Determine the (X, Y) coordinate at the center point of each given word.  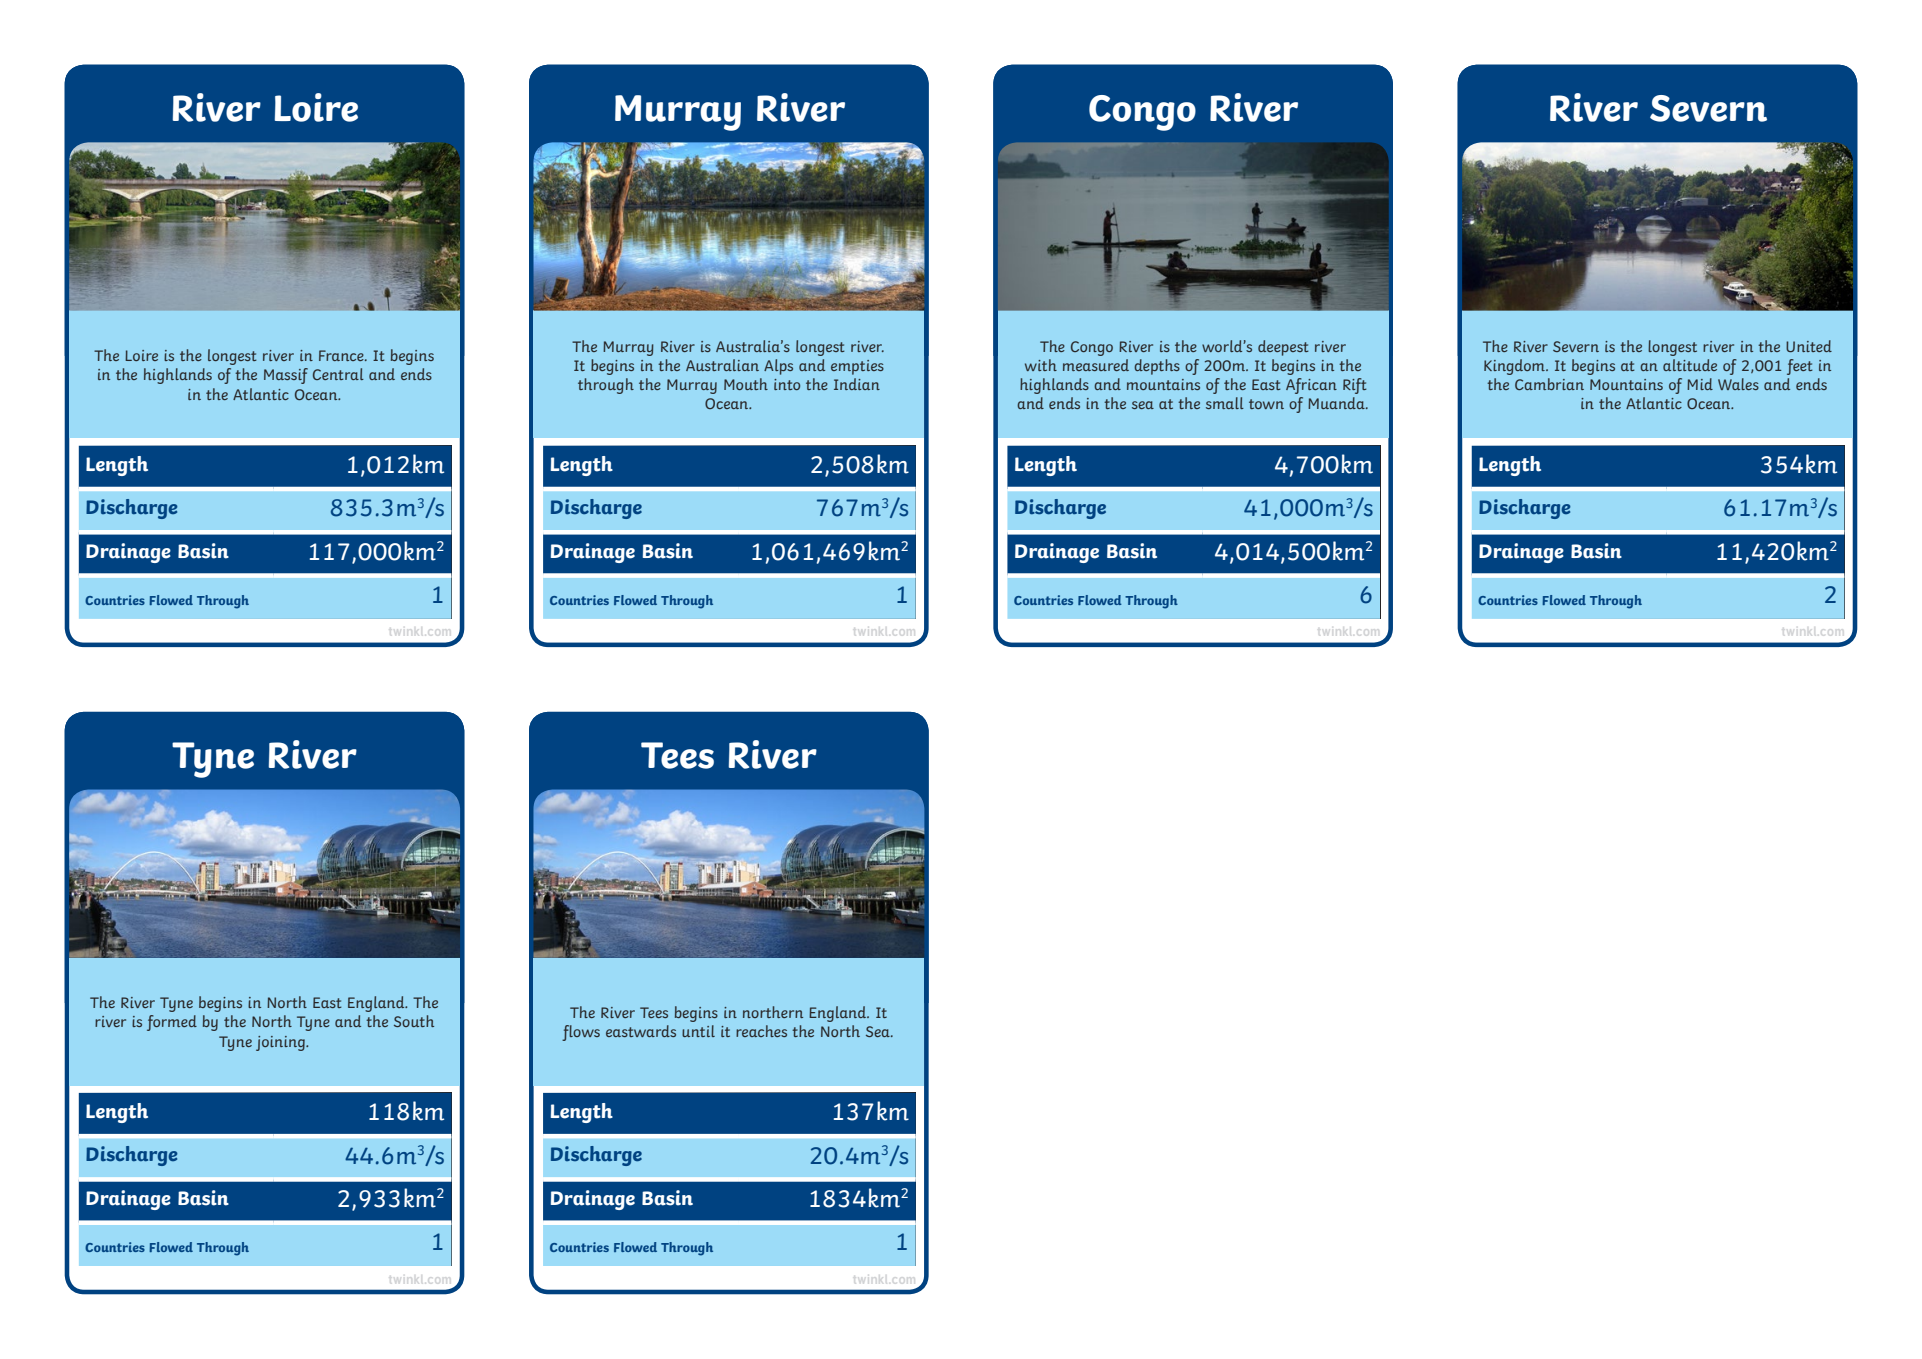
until (698, 1031)
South (414, 1021)
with (1041, 365)
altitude (1690, 365)
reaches (761, 1031)
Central (338, 374)
